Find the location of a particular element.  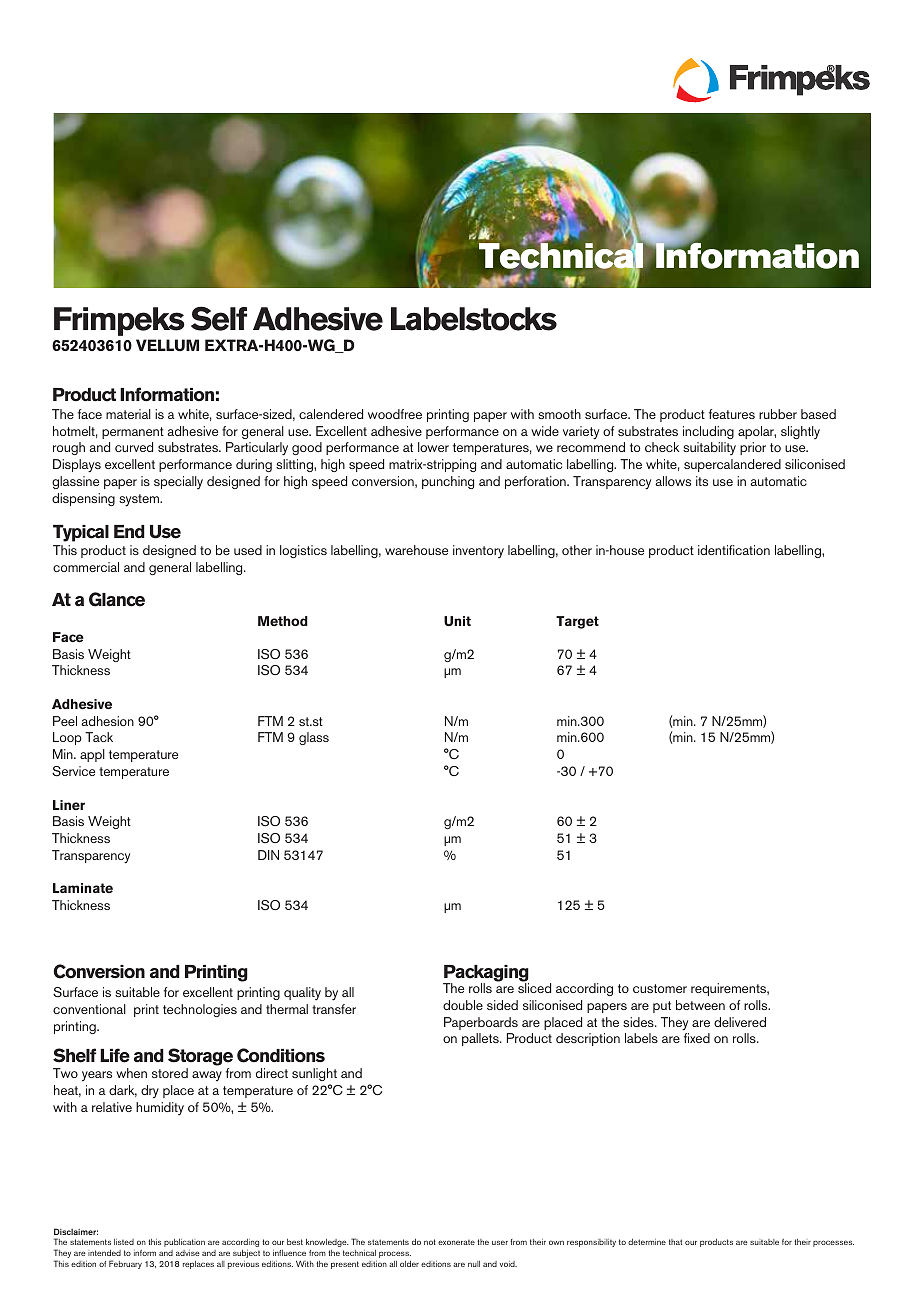

Target is located at coordinates (577, 622).
